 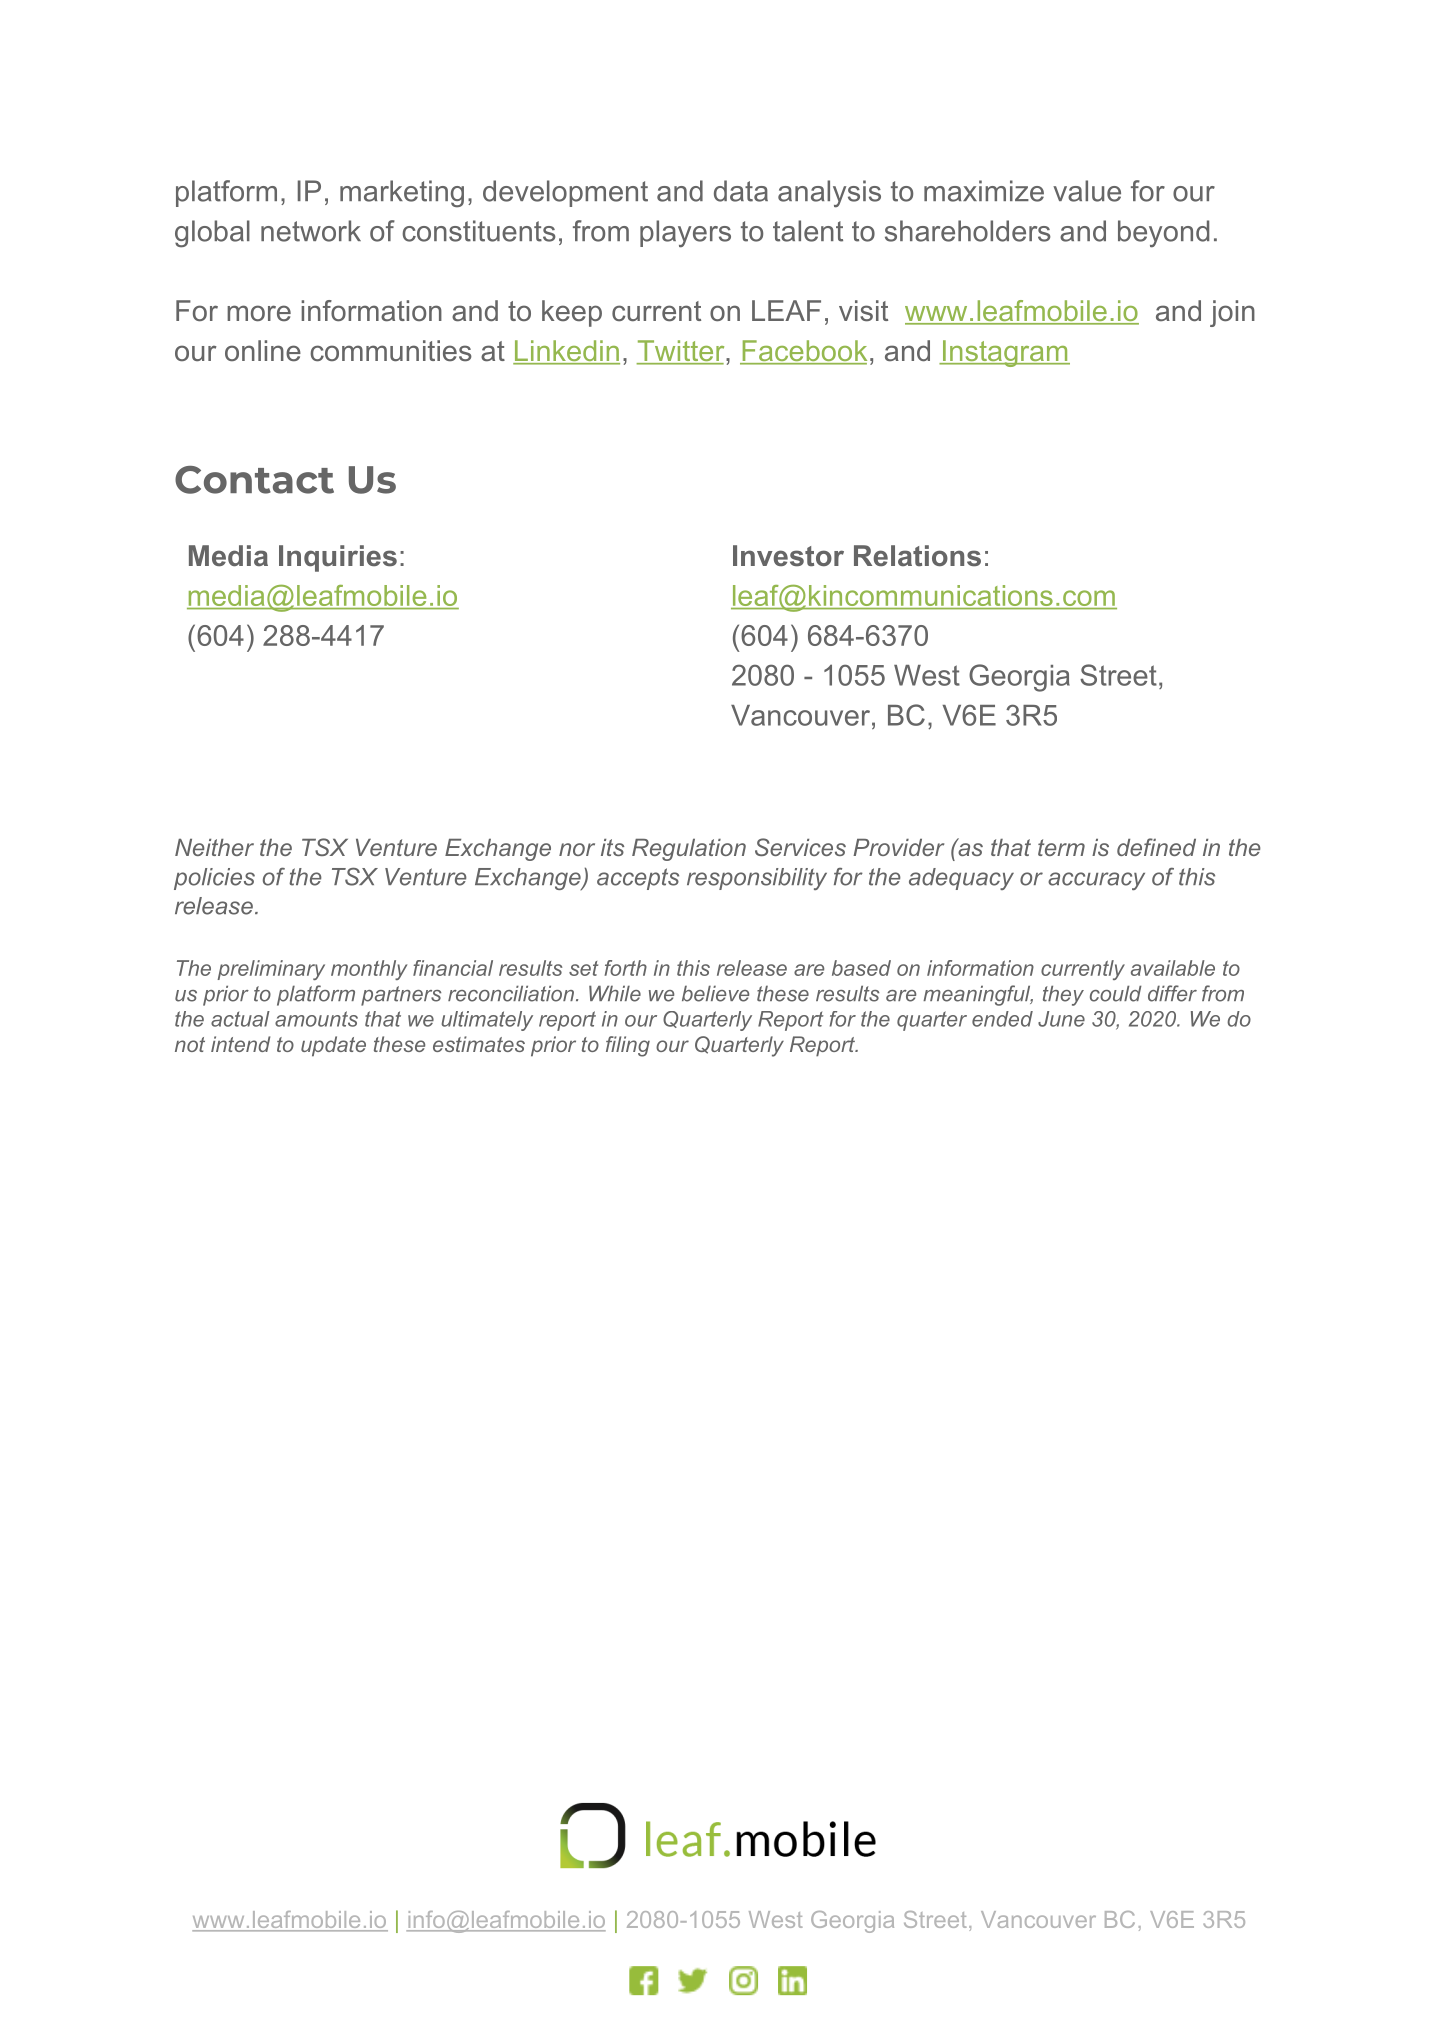 What do you see at coordinates (1087, 191) in the screenshot?
I see `value` at bounding box center [1087, 191].
